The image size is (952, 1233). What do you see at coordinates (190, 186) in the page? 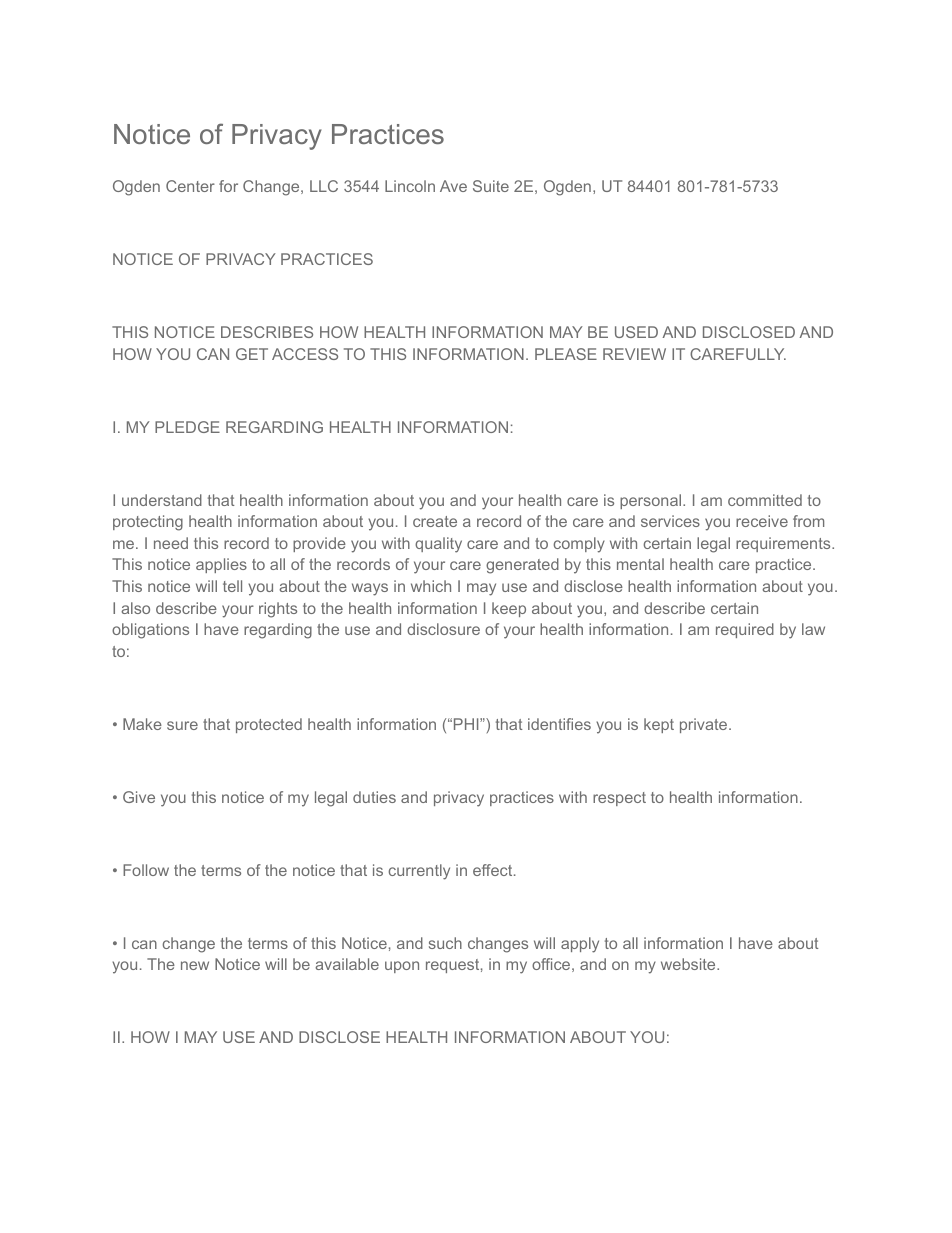
I see `Center` at bounding box center [190, 186].
